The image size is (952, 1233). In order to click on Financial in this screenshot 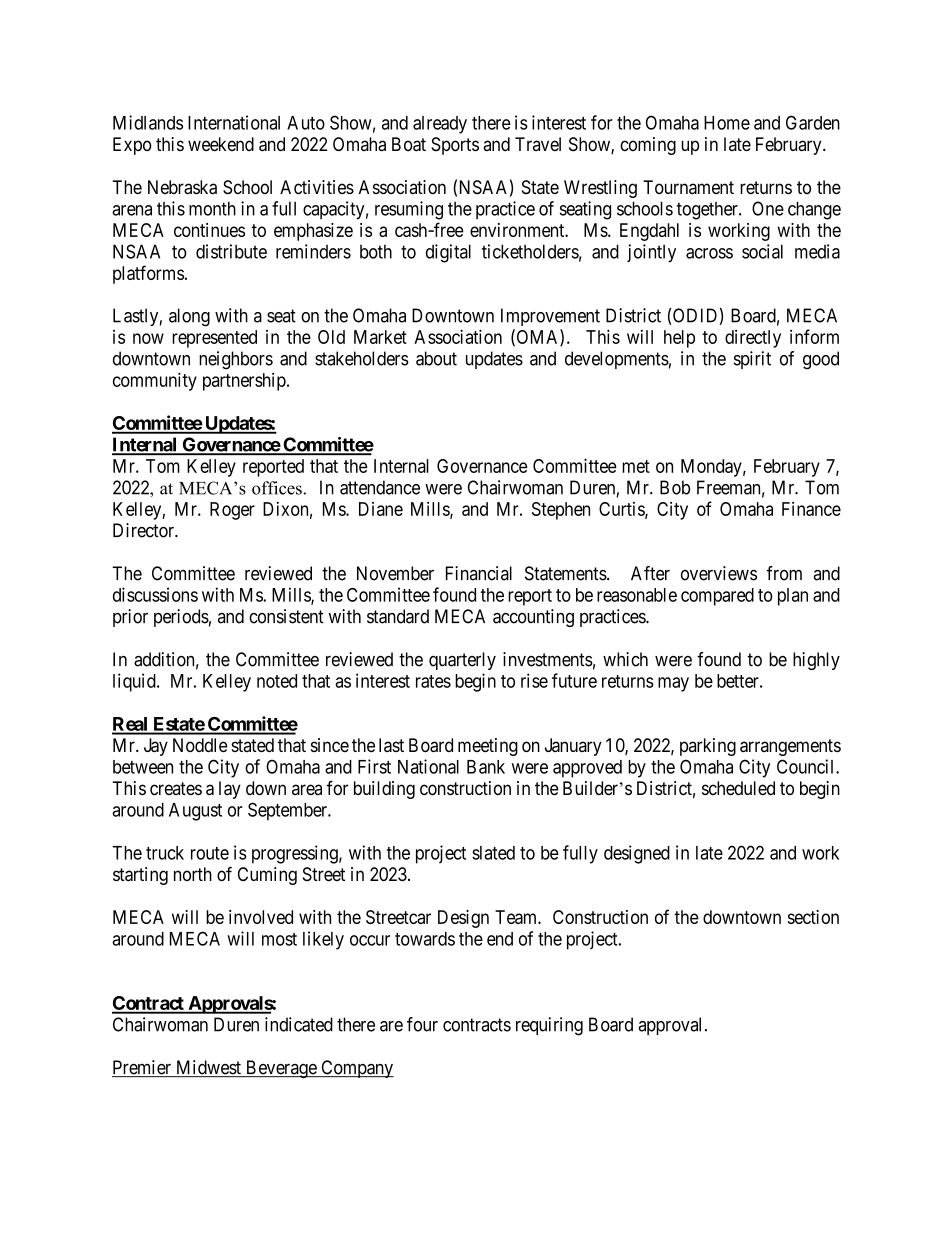, I will do `click(479, 573)`.
